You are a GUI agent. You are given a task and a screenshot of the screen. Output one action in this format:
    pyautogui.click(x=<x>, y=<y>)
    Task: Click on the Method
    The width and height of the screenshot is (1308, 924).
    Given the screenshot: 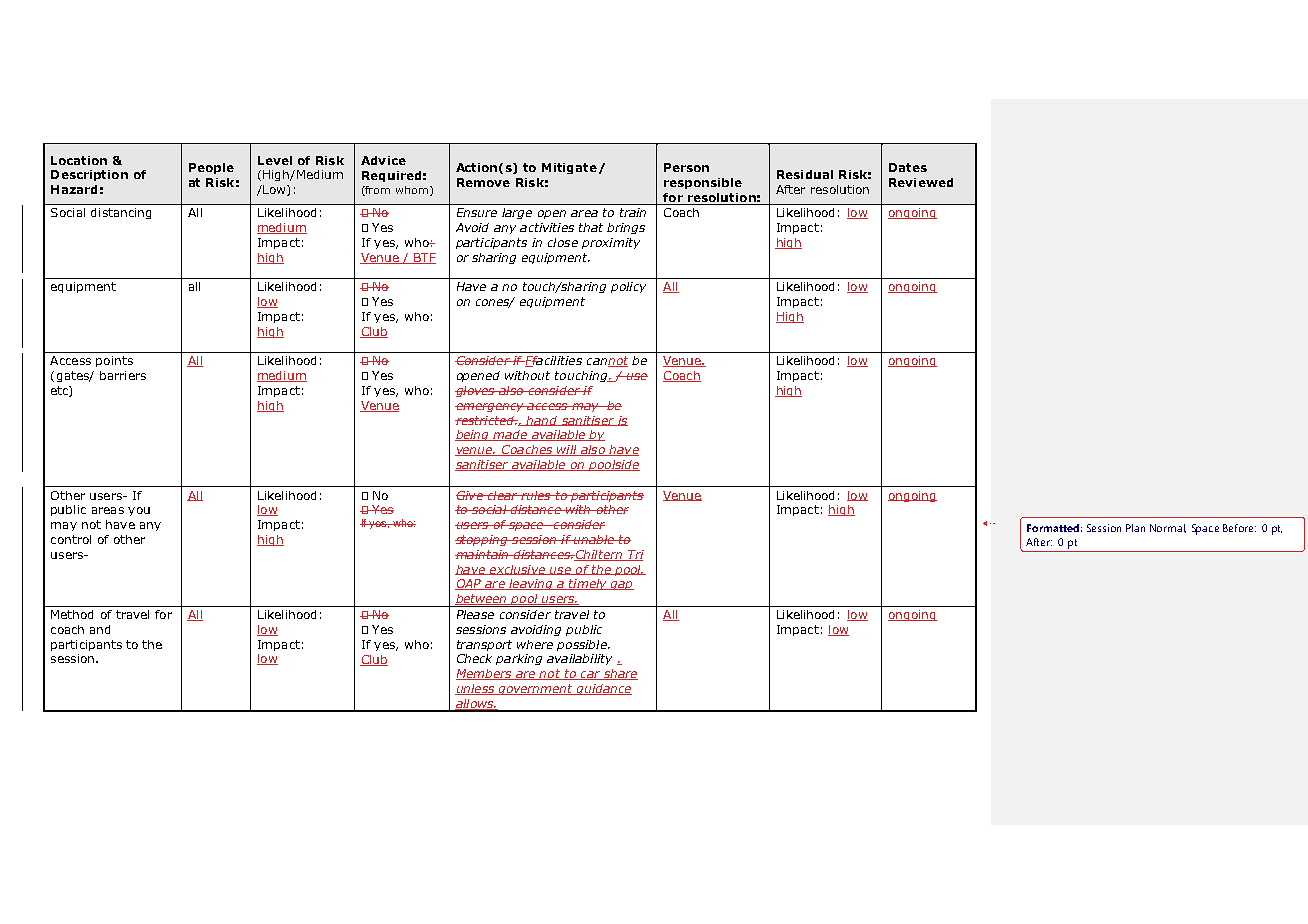 What is the action you would take?
    pyautogui.click(x=72, y=614)
